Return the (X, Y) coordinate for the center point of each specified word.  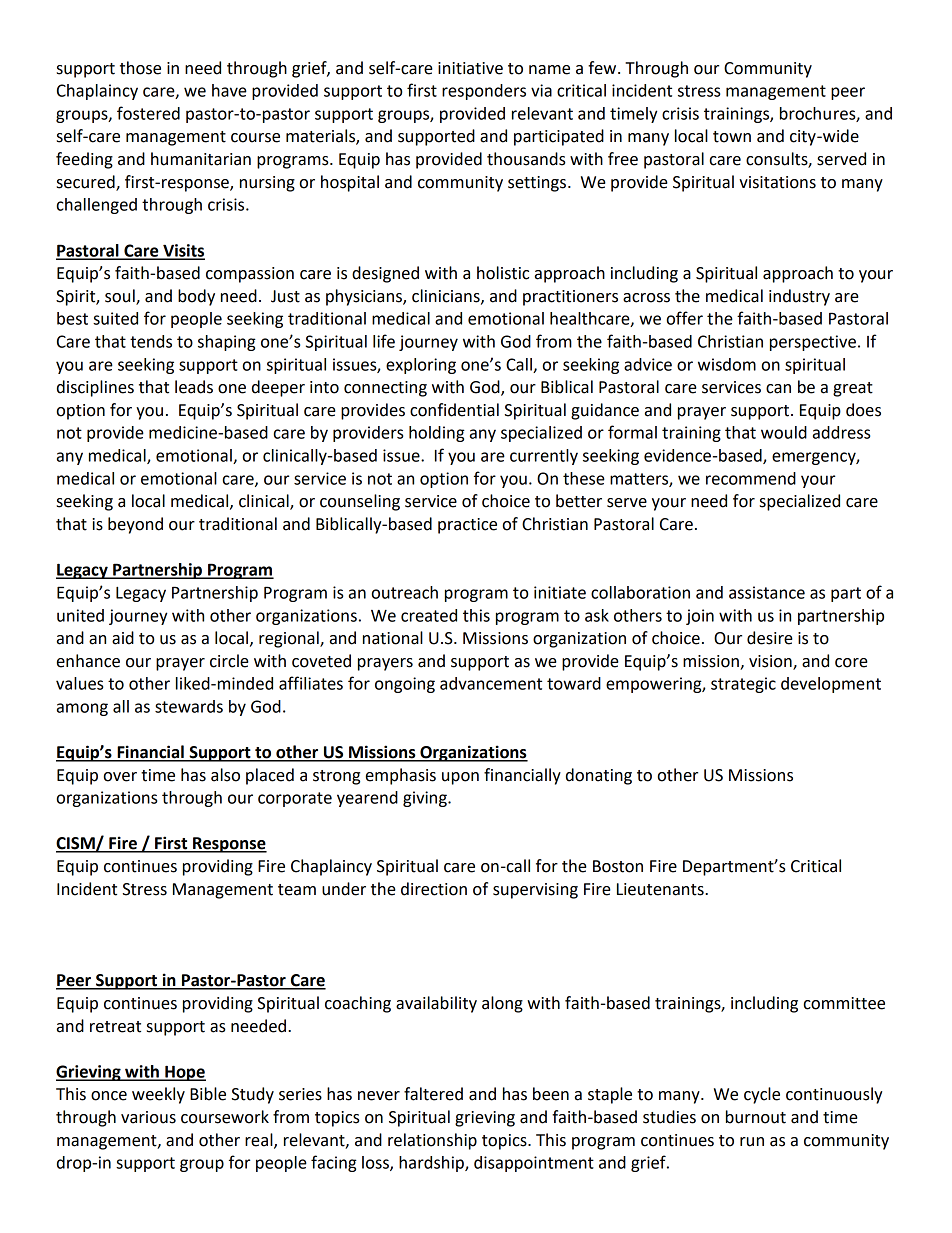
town (732, 137)
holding (437, 434)
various (148, 1117)
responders (484, 92)
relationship (432, 1141)
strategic (743, 685)
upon (460, 778)
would (784, 432)
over (120, 777)
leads (194, 387)
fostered (148, 113)
